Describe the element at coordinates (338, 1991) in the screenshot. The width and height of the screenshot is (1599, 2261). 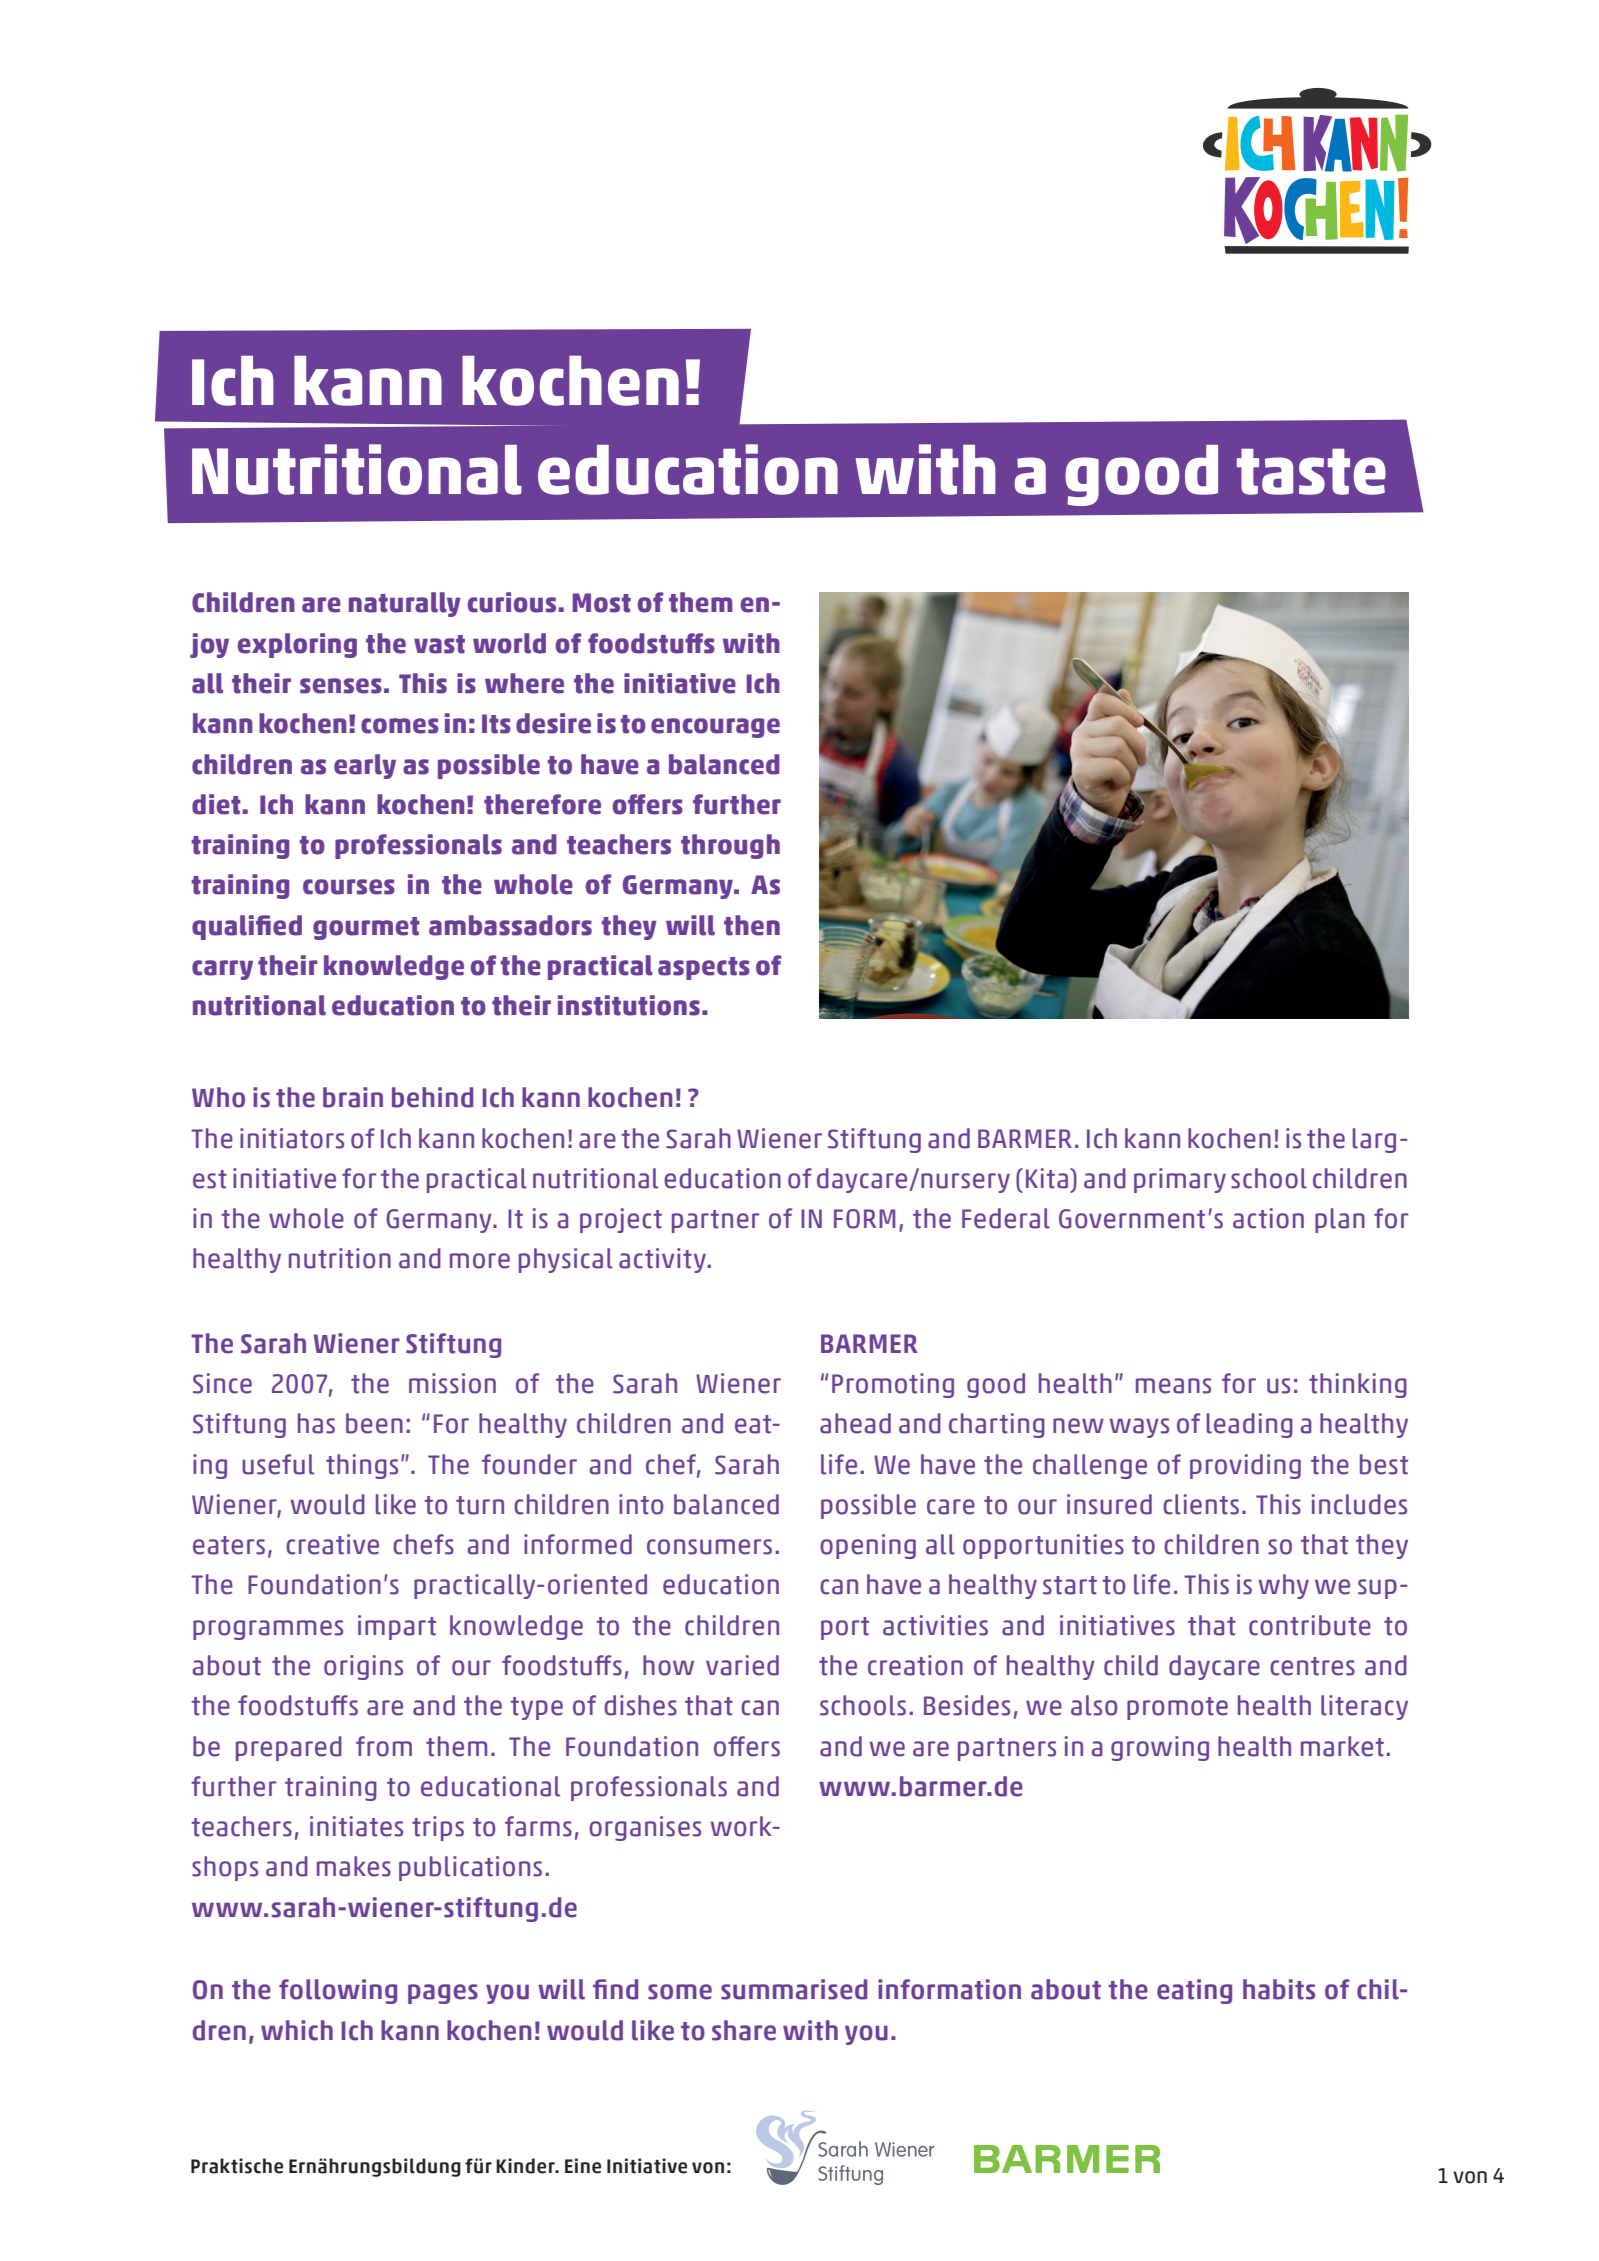
I see `following` at that location.
